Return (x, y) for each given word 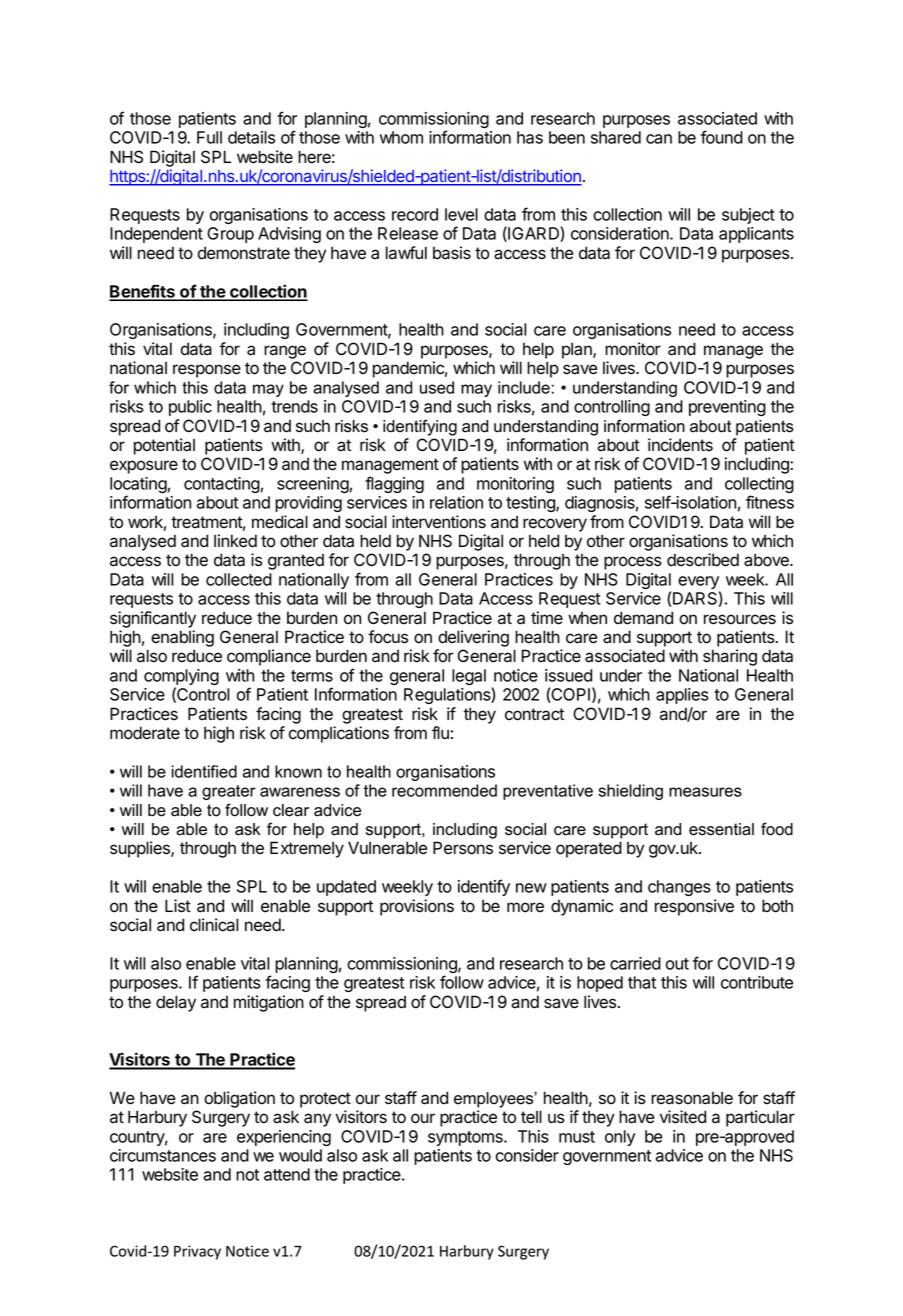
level (461, 214)
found (722, 137)
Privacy (197, 1252)
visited (683, 1117)
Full (209, 137)
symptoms (466, 1138)
